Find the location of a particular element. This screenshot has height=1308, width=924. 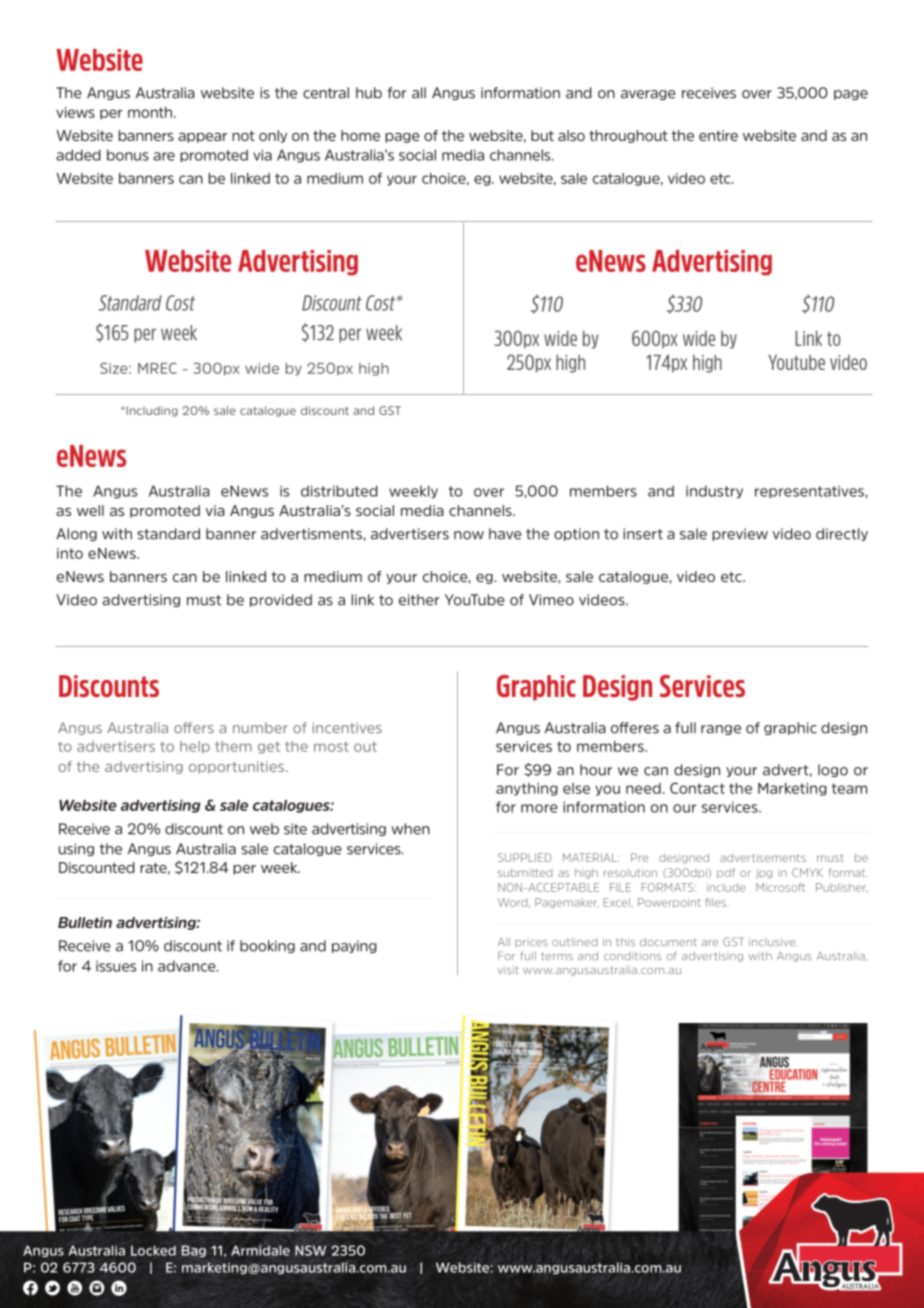

jpg is located at coordinates (764, 873).
